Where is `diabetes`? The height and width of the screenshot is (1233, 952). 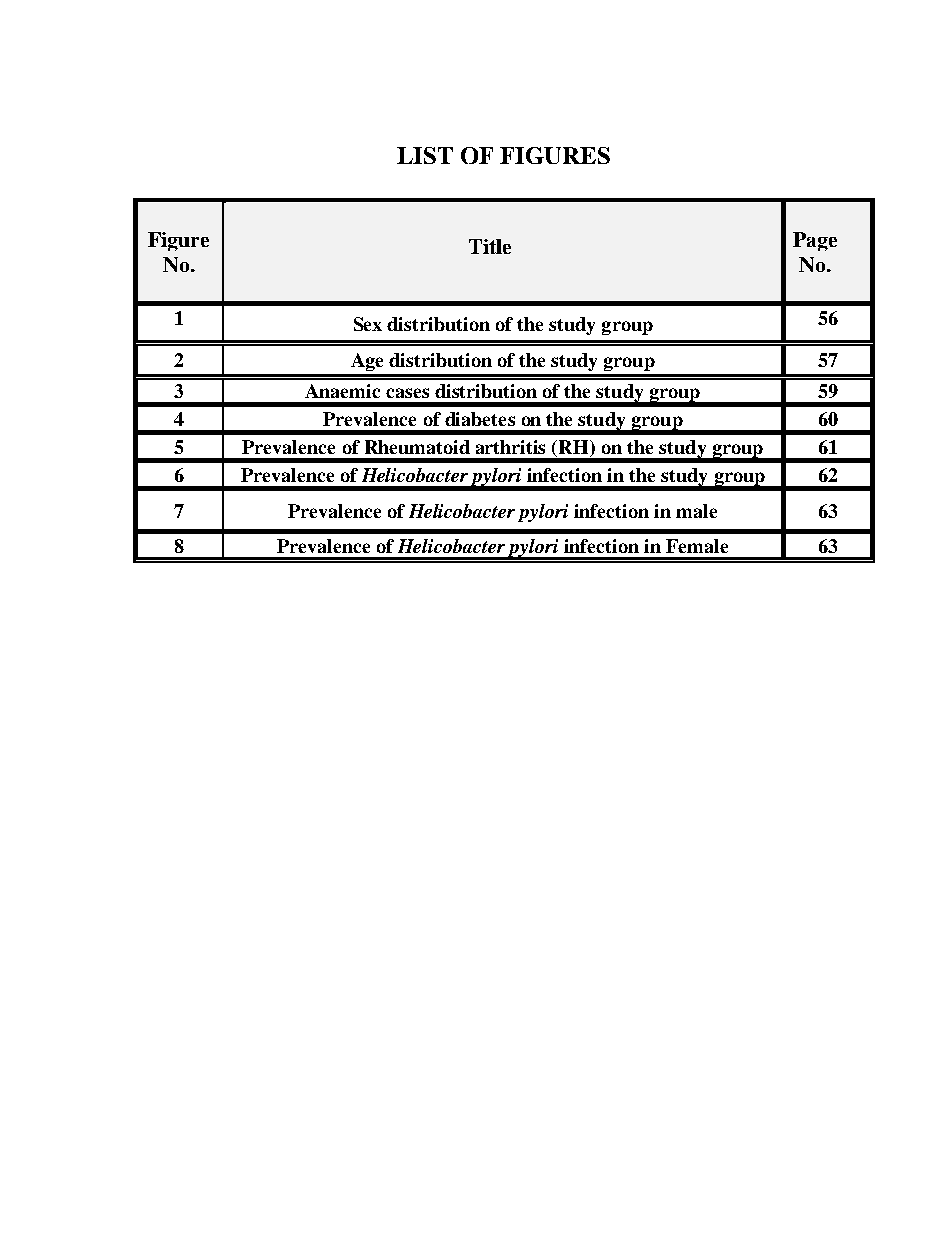
diabetes is located at coordinates (480, 419).
